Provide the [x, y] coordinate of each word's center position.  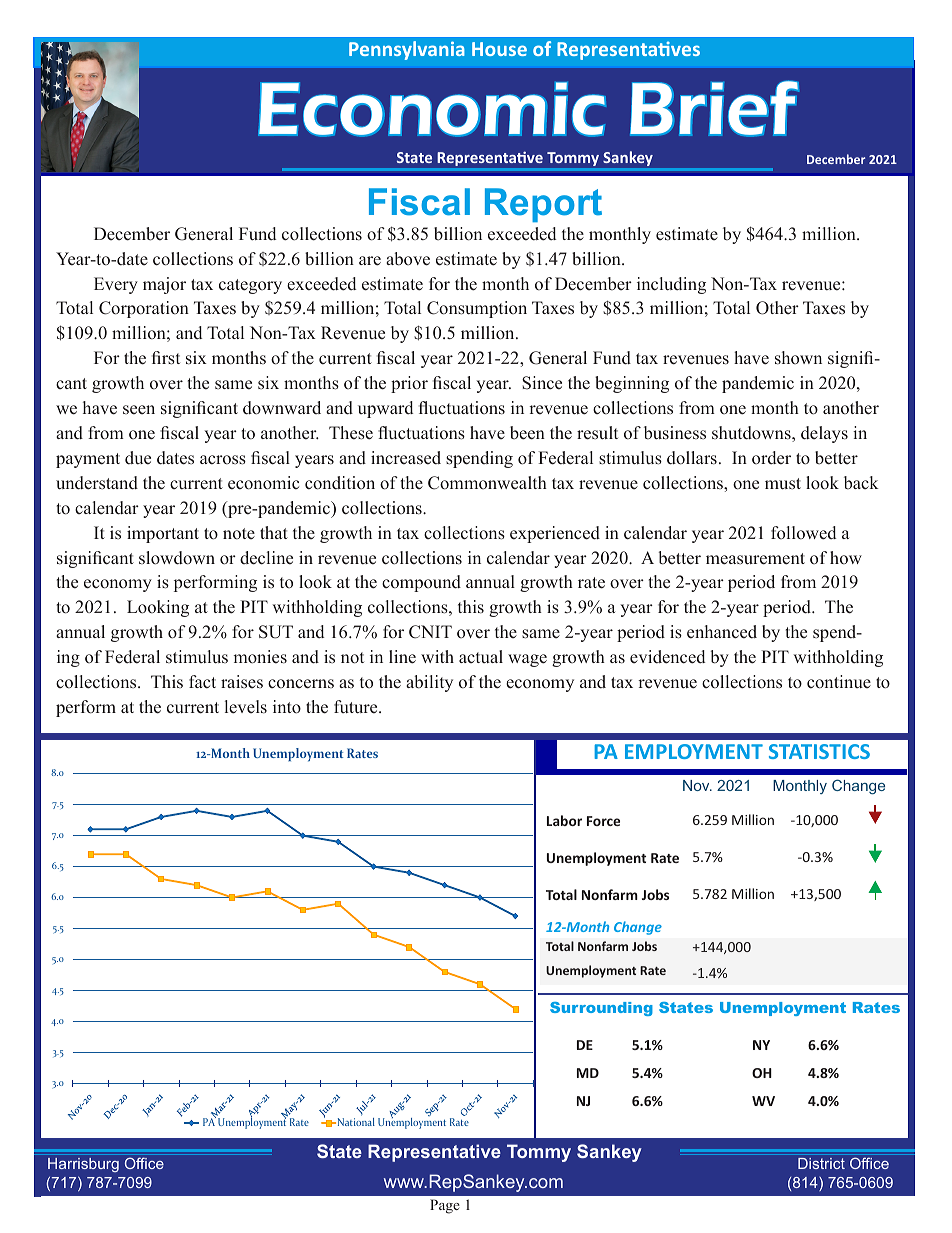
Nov [697, 785]
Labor [564, 820]
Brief [714, 108]
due [138, 458]
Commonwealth [487, 483]
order [771, 458]
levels [246, 707]
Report [543, 205]
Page [445, 1206]
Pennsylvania [407, 50]
